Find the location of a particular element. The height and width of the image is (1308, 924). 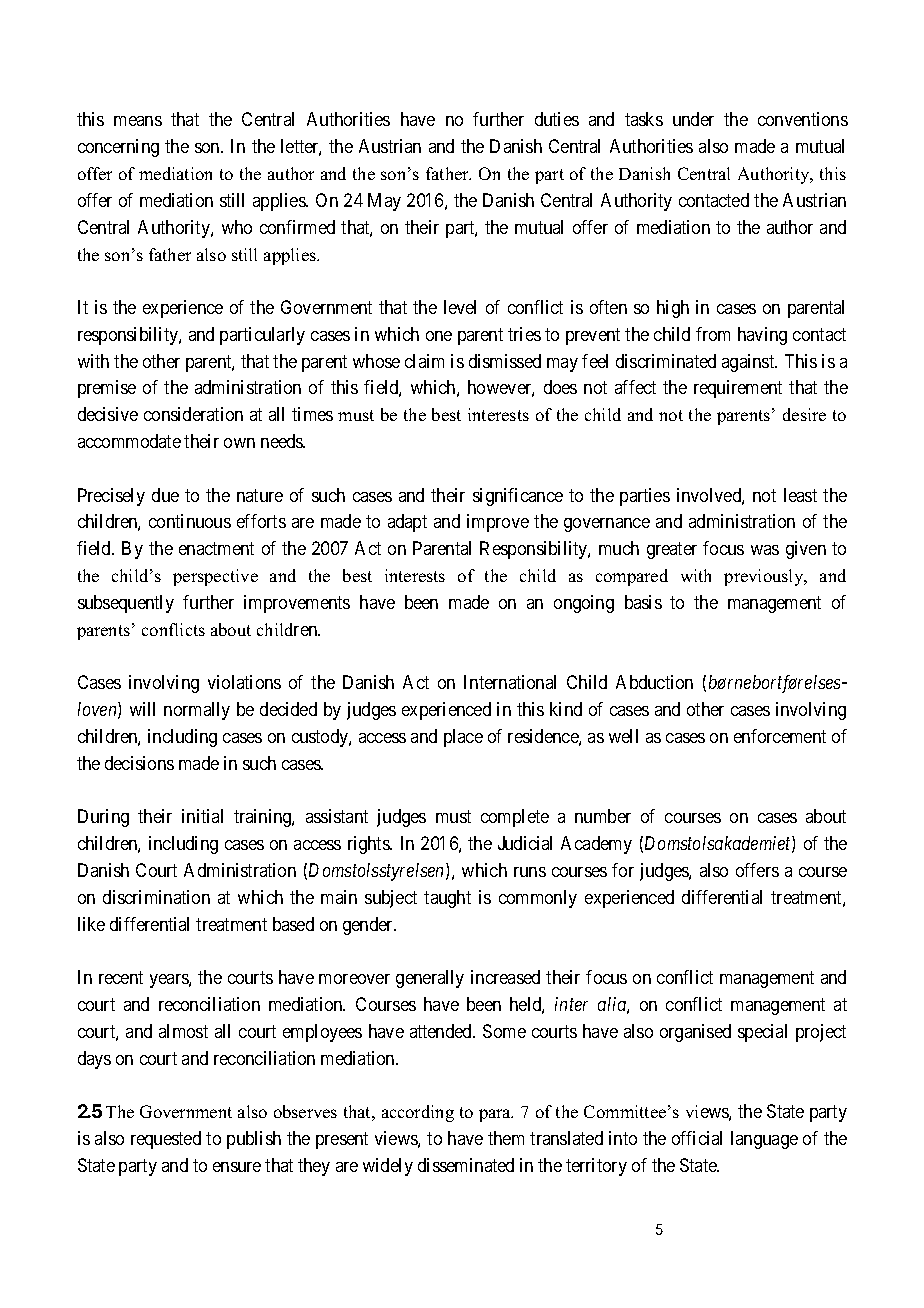

under is located at coordinates (693, 119).
